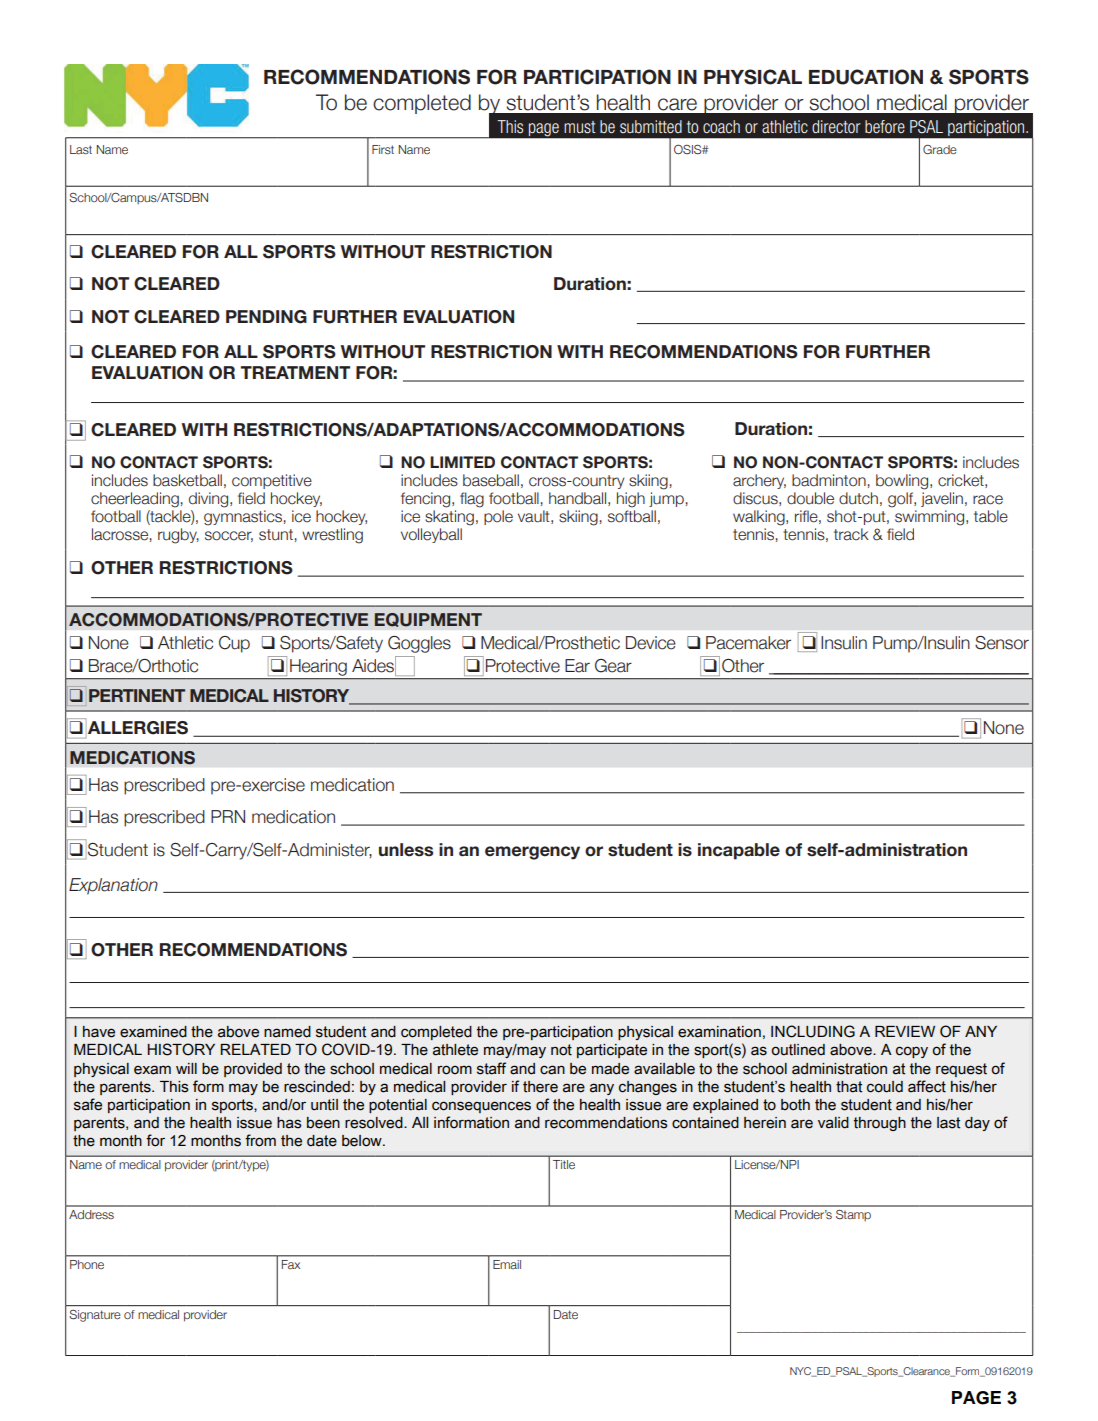 The width and height of the screenshot is (1098, 1421). What do you see at coordinates (507, 1264) in the screenshot?
I see `Email` at bounding box center [507, 1264].
